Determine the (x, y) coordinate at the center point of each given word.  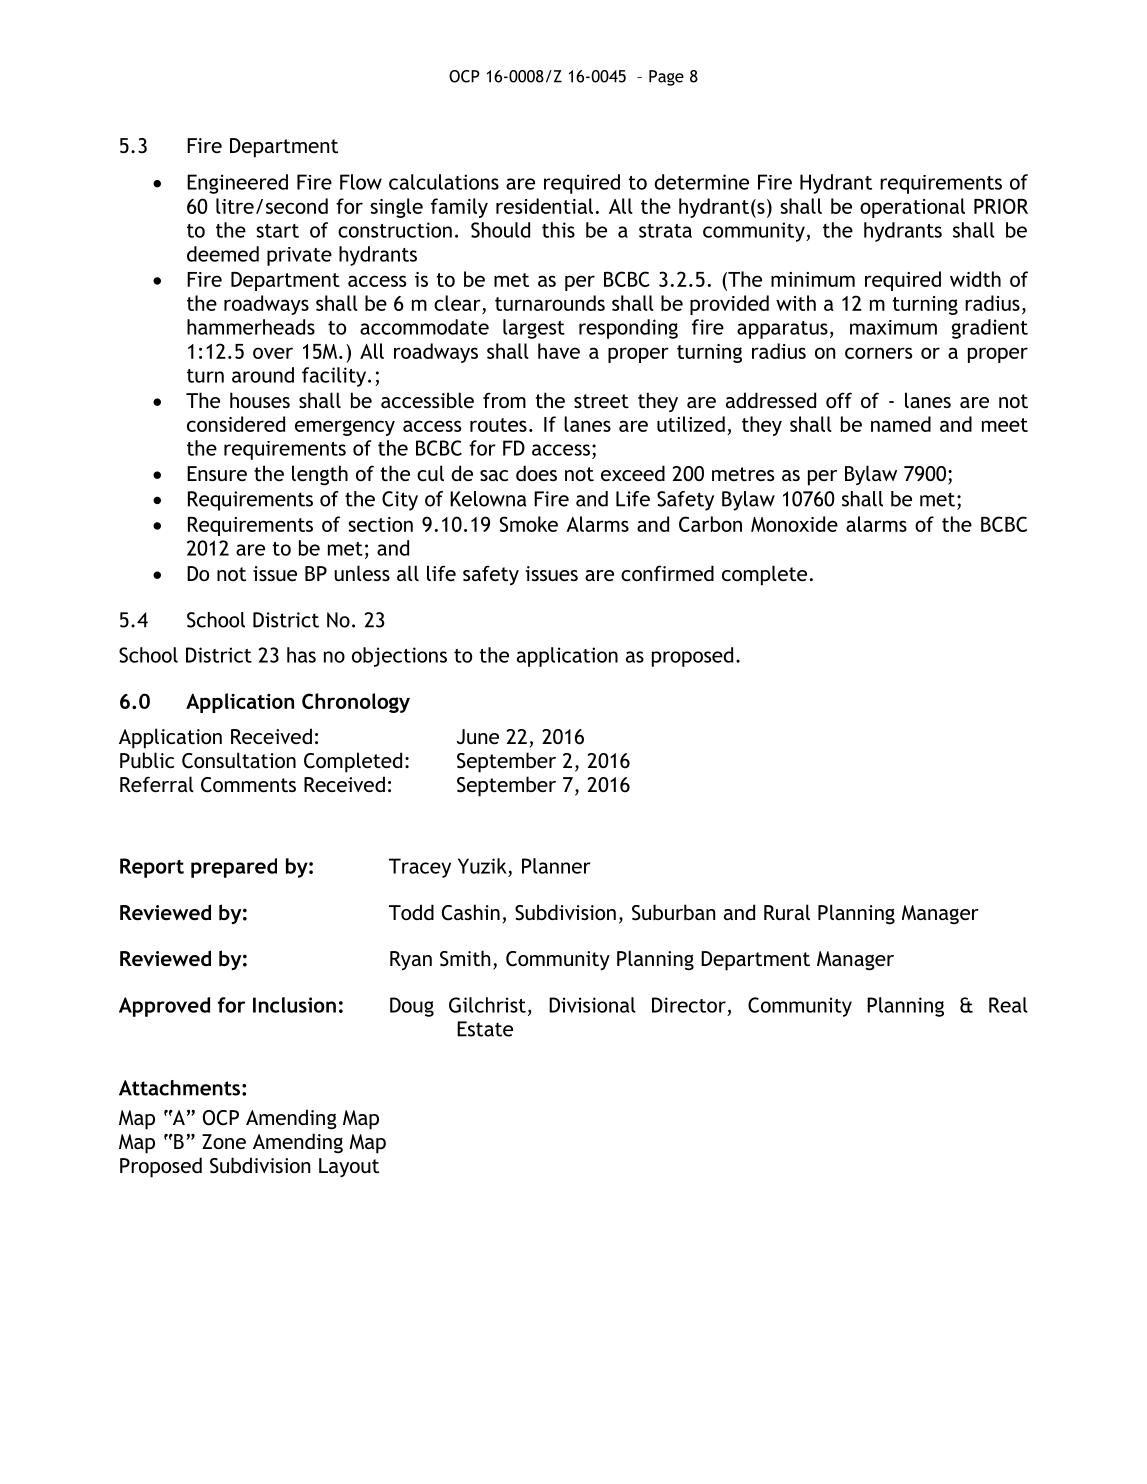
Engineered (237, 184)
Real (1008, 1005)
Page (666, 78)
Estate (485, 1029)
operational (912, 208)
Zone (224, 1141)
